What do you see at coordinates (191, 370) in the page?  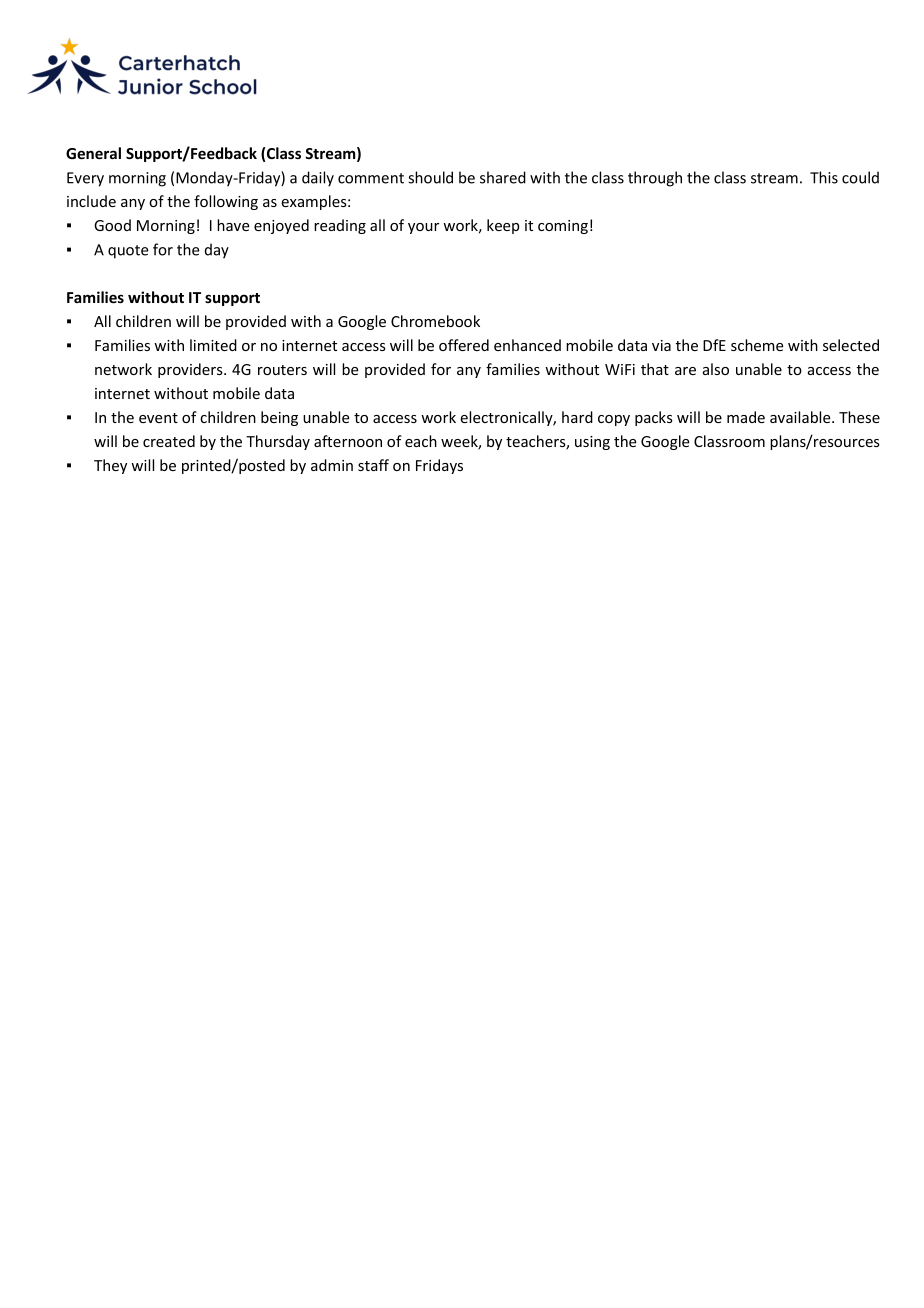 I see `providers` at bounding box center [191, 370].
